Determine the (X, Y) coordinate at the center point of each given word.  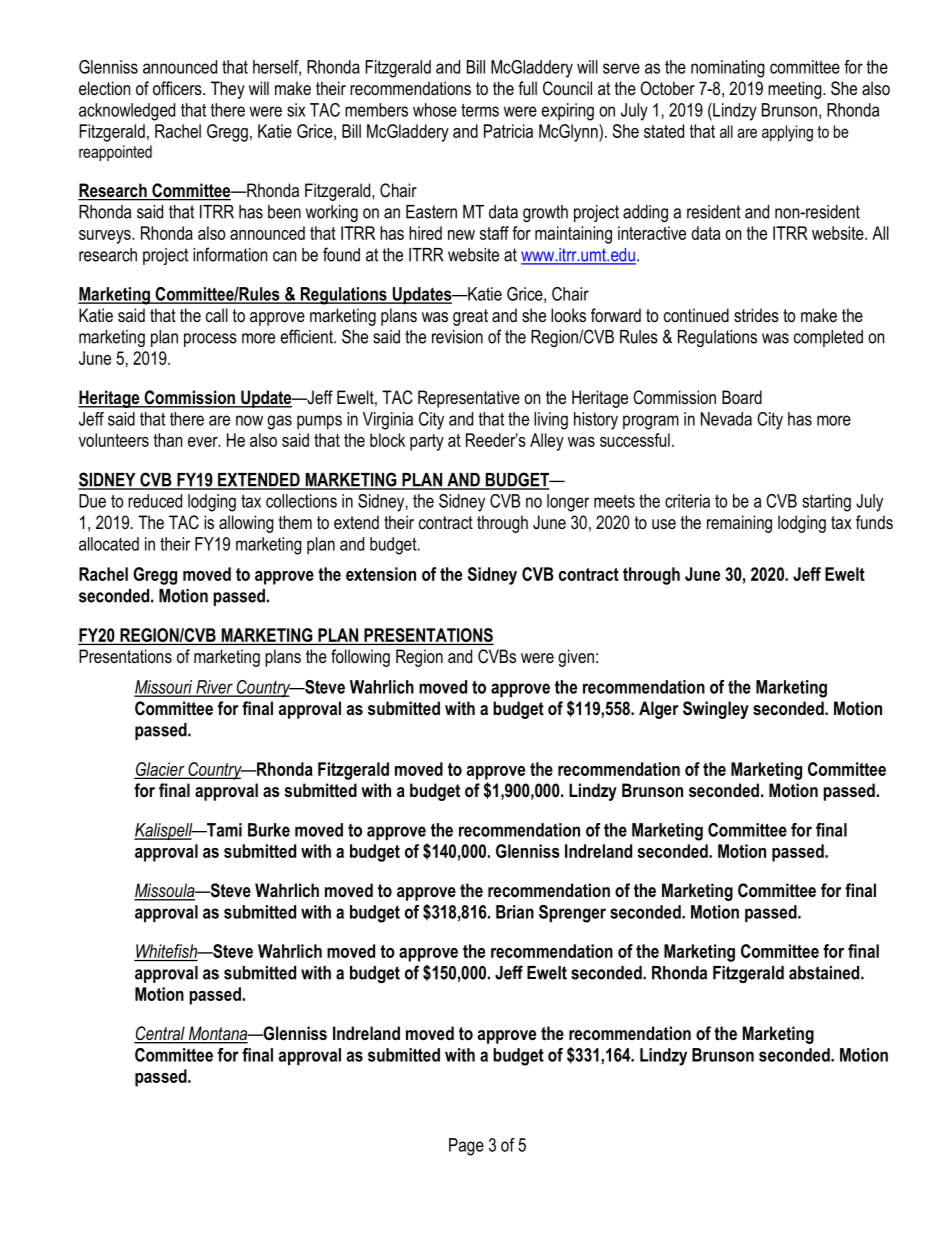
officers (178, 88)
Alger (658, 710)
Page (466, 1147)
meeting (796, 90)
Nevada (726, 419)
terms (480, 110)
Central (160, 1034)
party (427, 442)
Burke (269, 830)
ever (204, 442)
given (576, 658)
